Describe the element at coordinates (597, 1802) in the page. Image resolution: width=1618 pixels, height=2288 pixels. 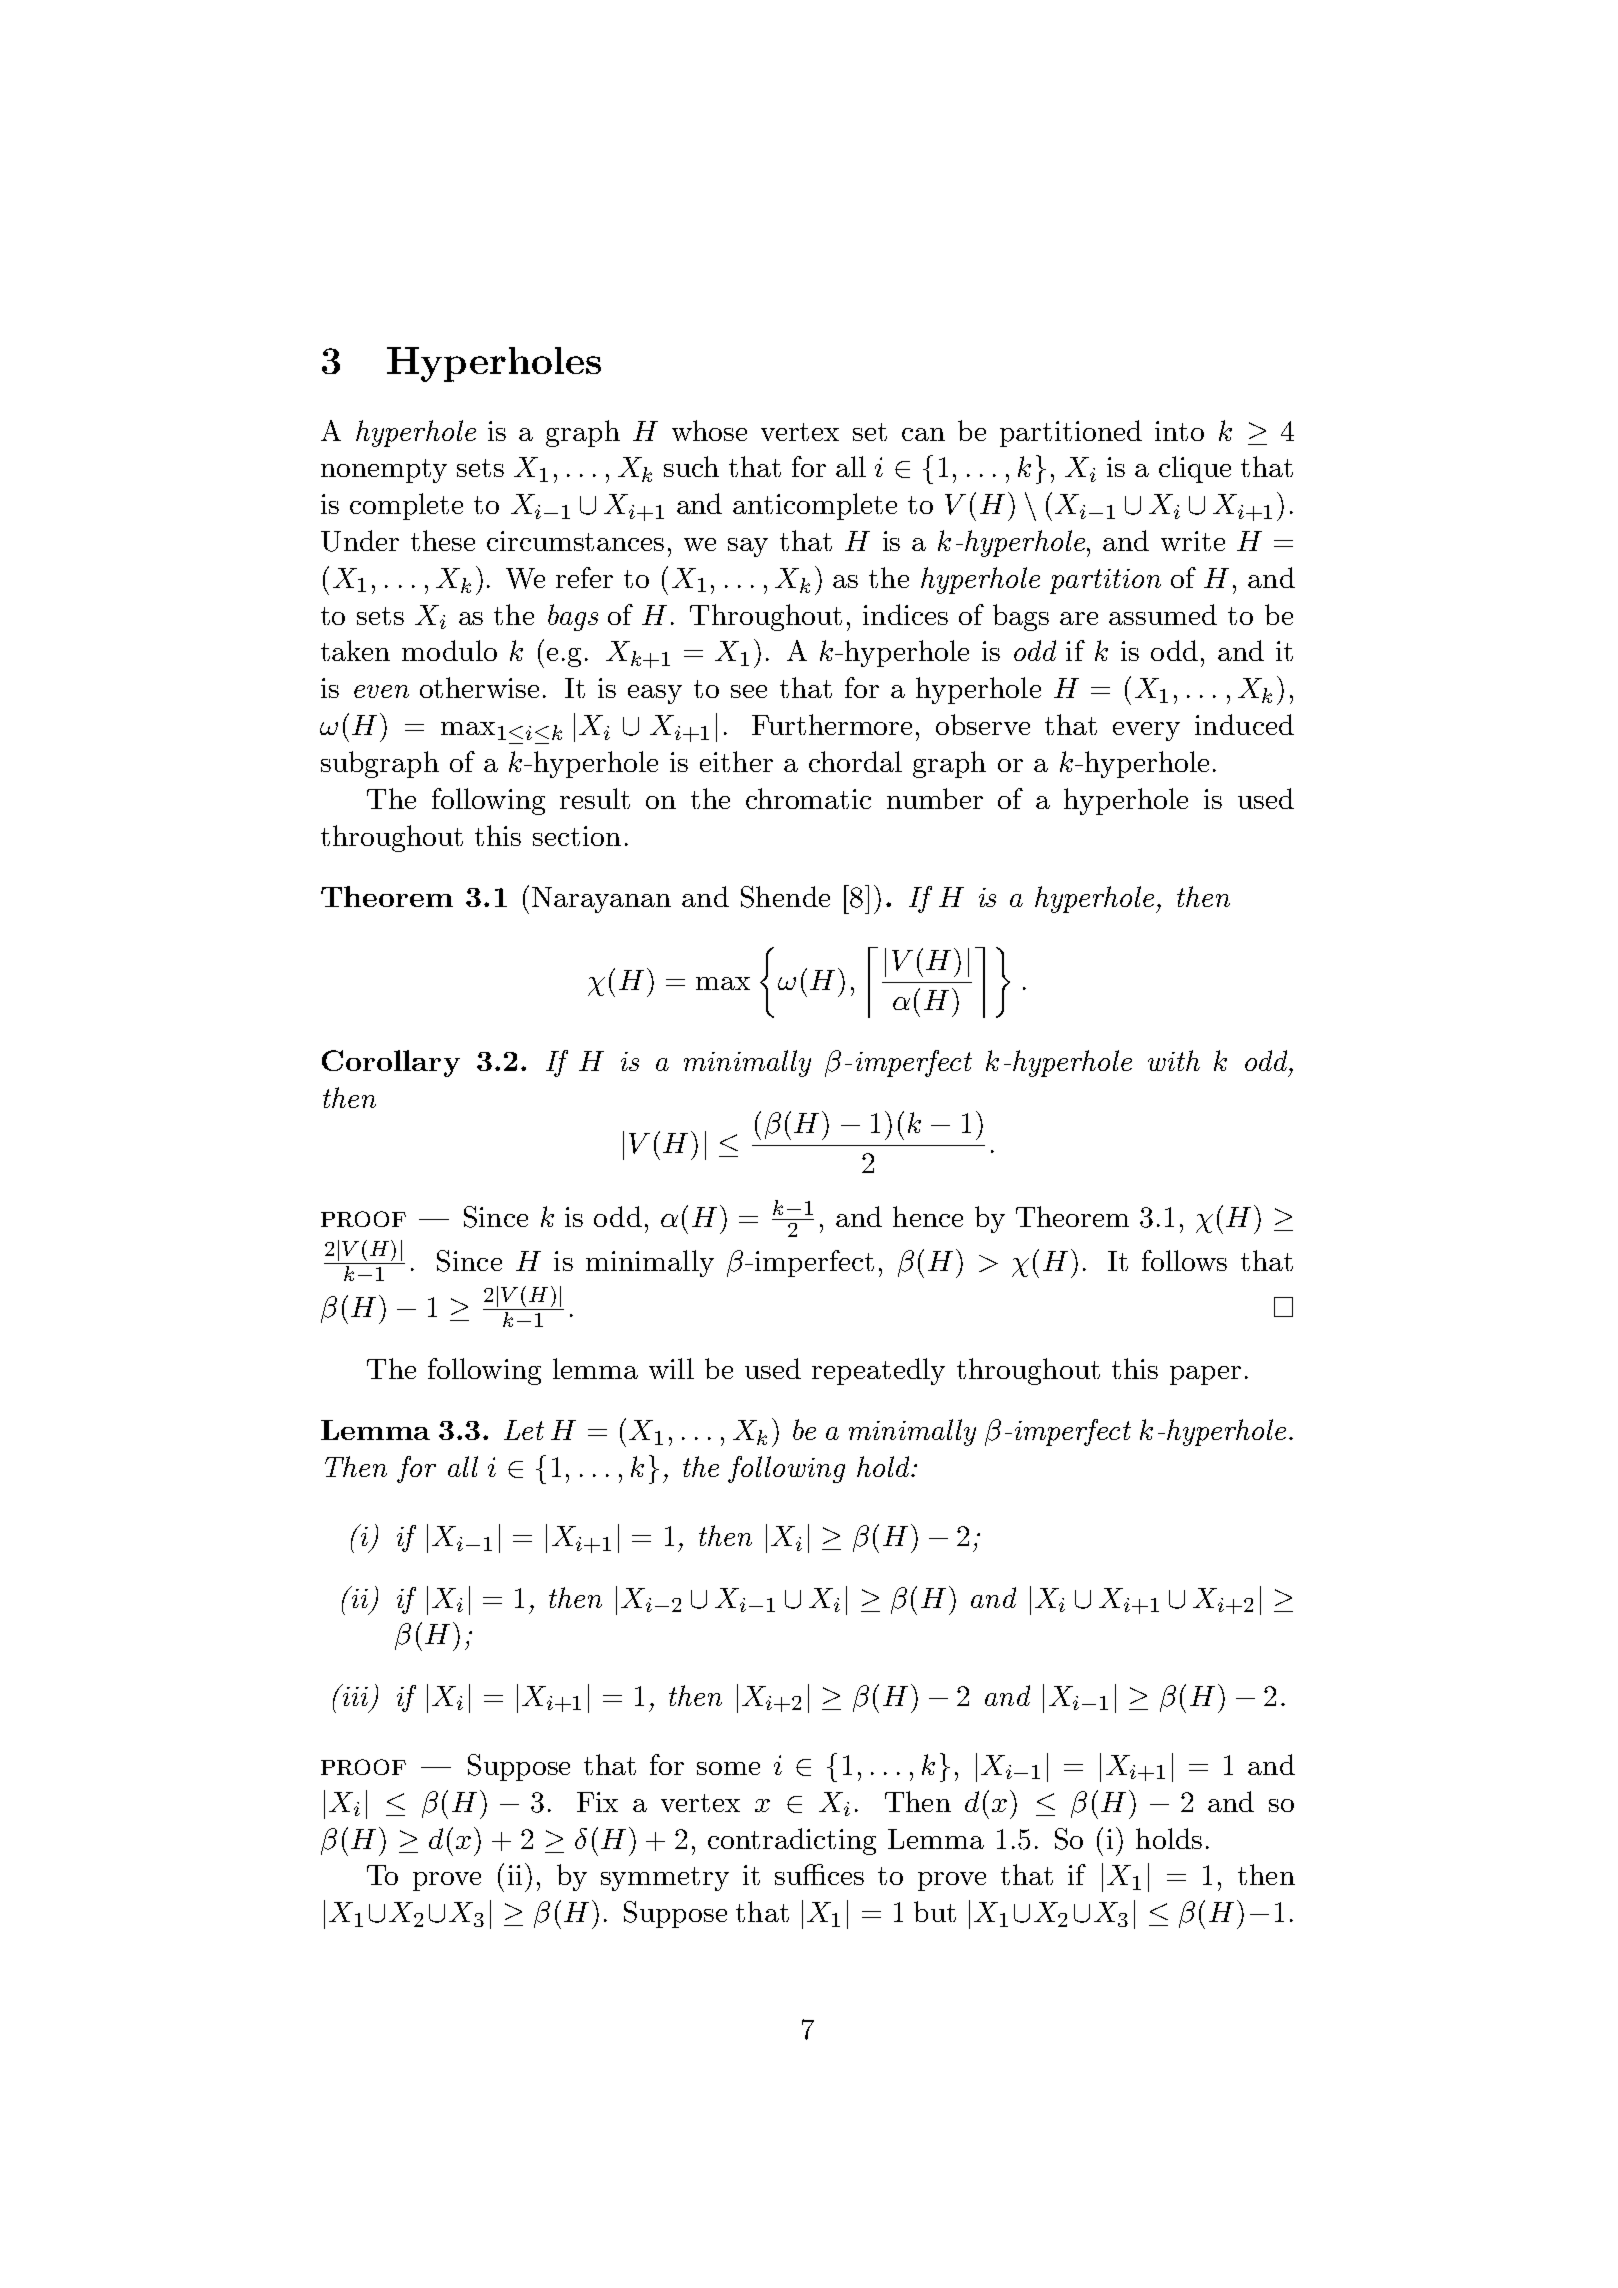
I see `Fix` at that location.
